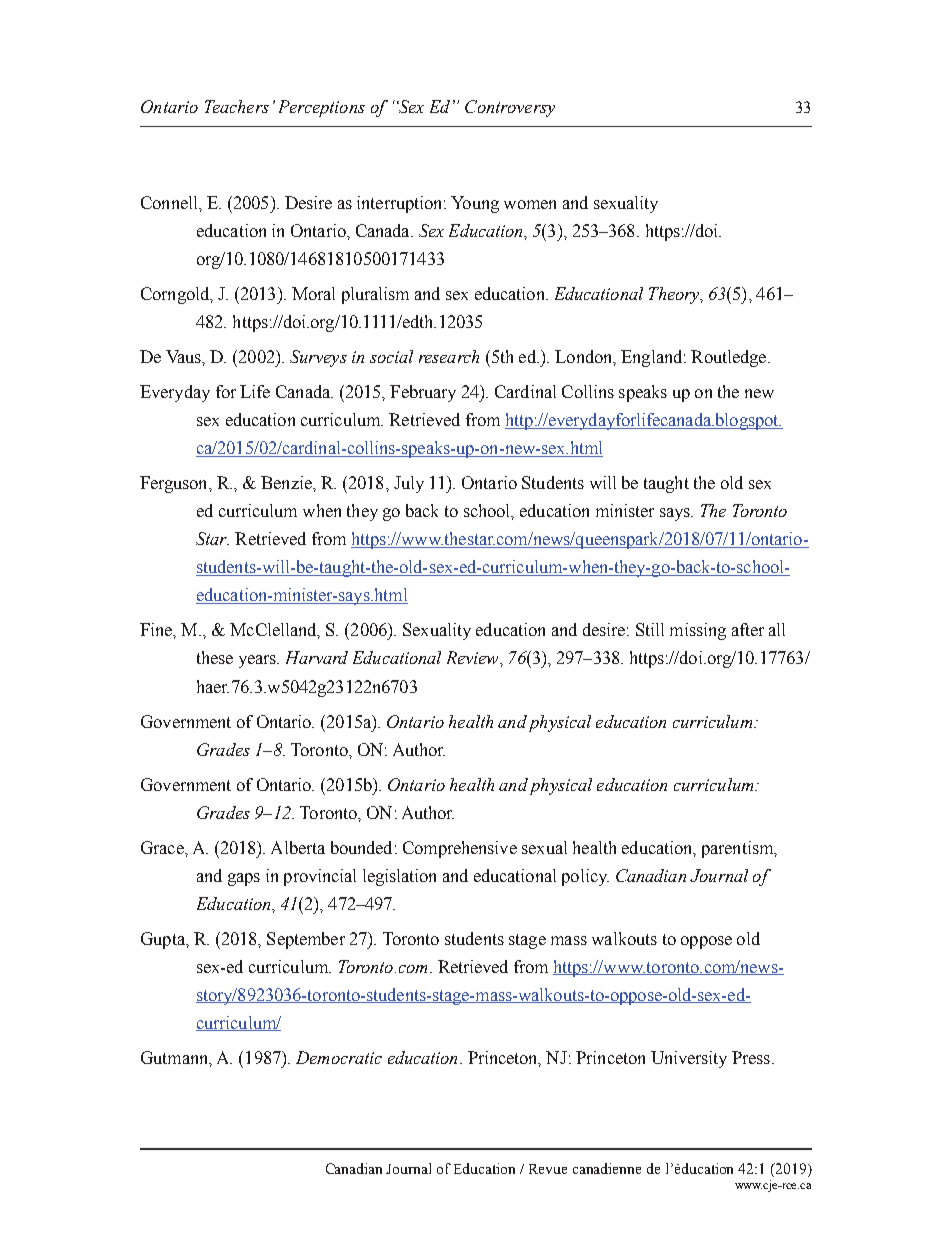 The height and width of the screenshot is (1233, 952). I want to click on Revue, so click(548, 1169).
